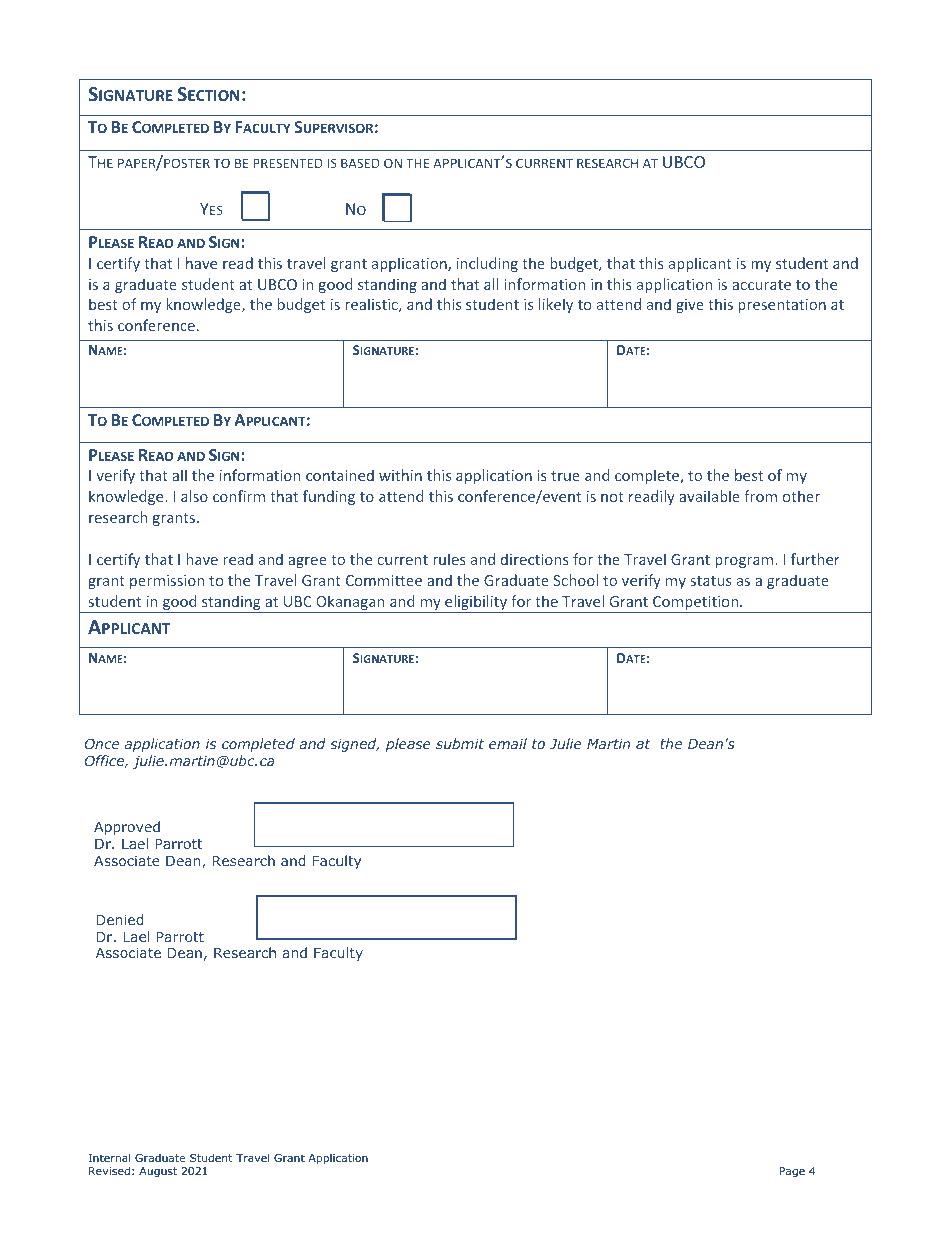 The image size is (952, 1233). Describe the element at coordinates (127, 828) in the screenshot. I see `Approved` at that location.
